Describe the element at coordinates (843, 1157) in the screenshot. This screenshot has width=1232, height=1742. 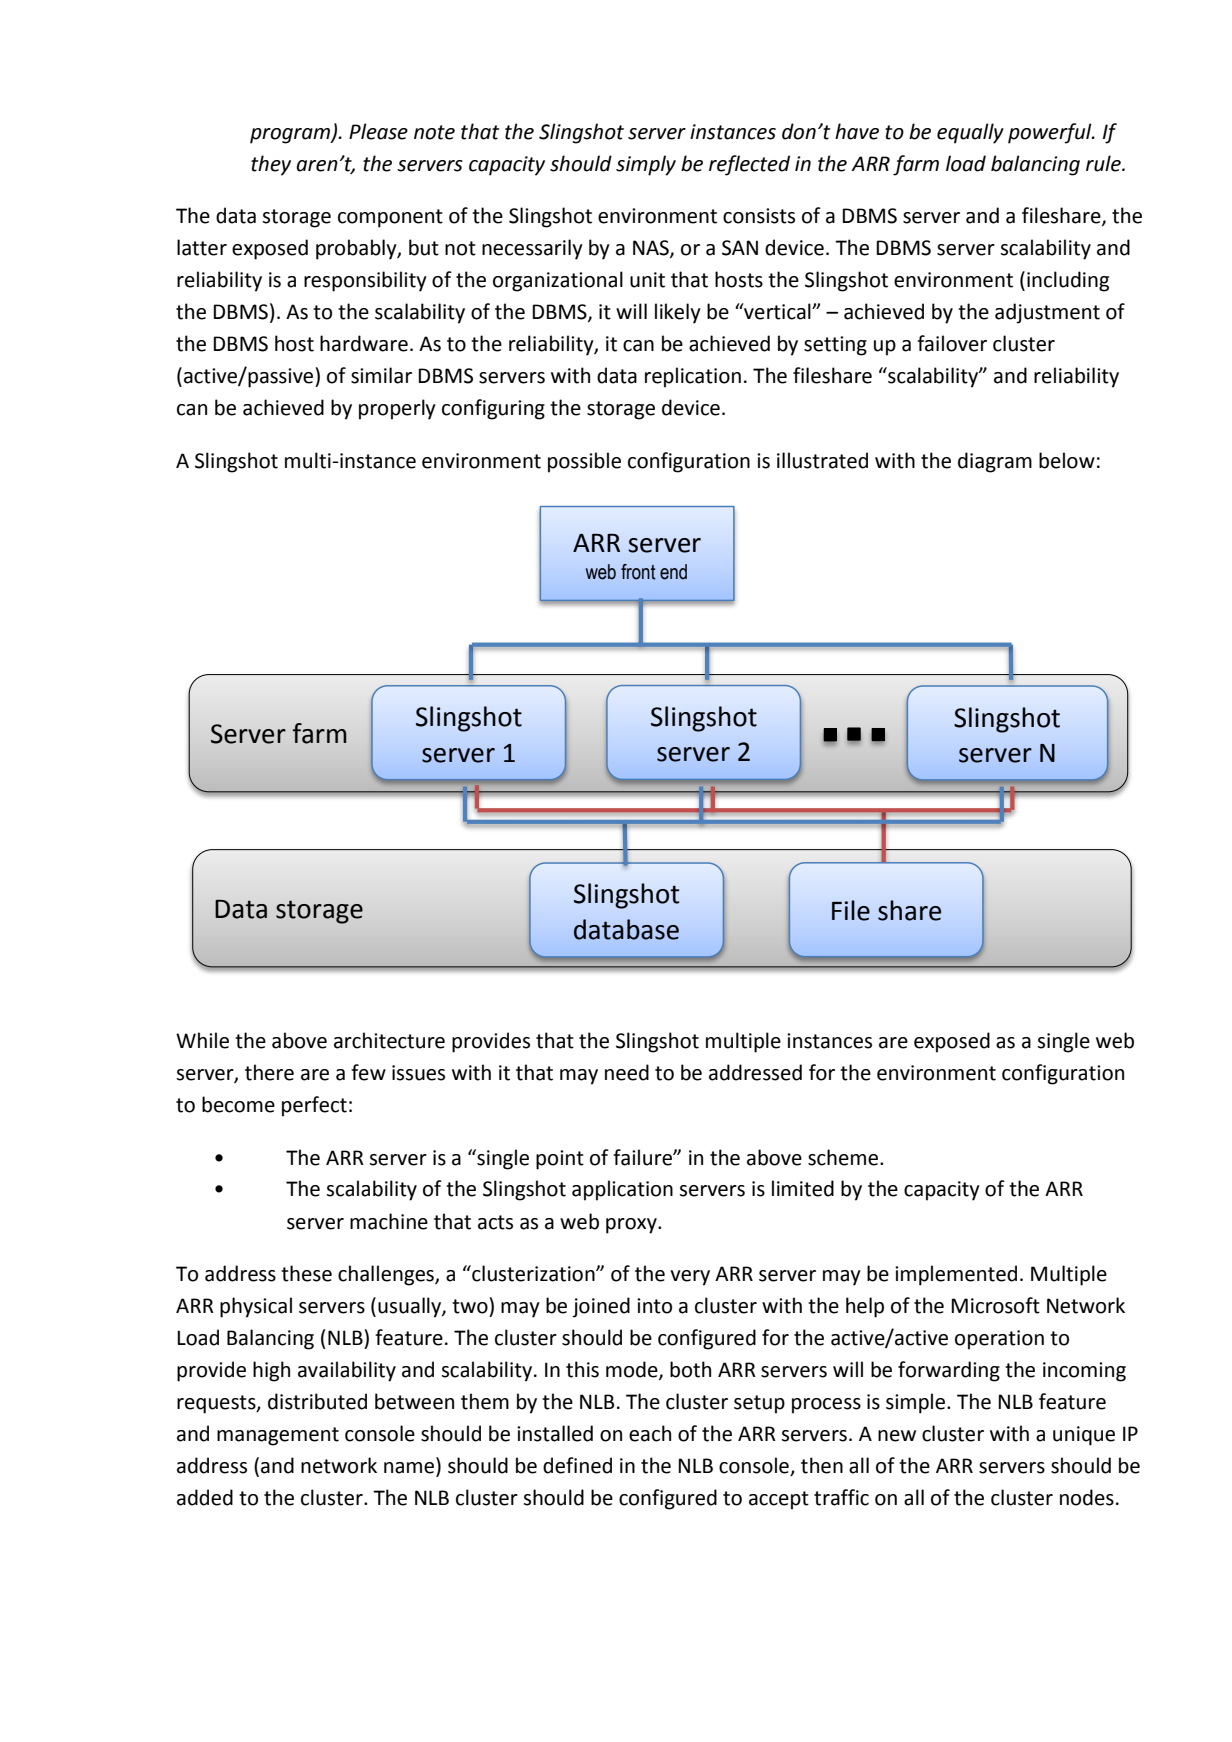
I see `scheme` at that location.
